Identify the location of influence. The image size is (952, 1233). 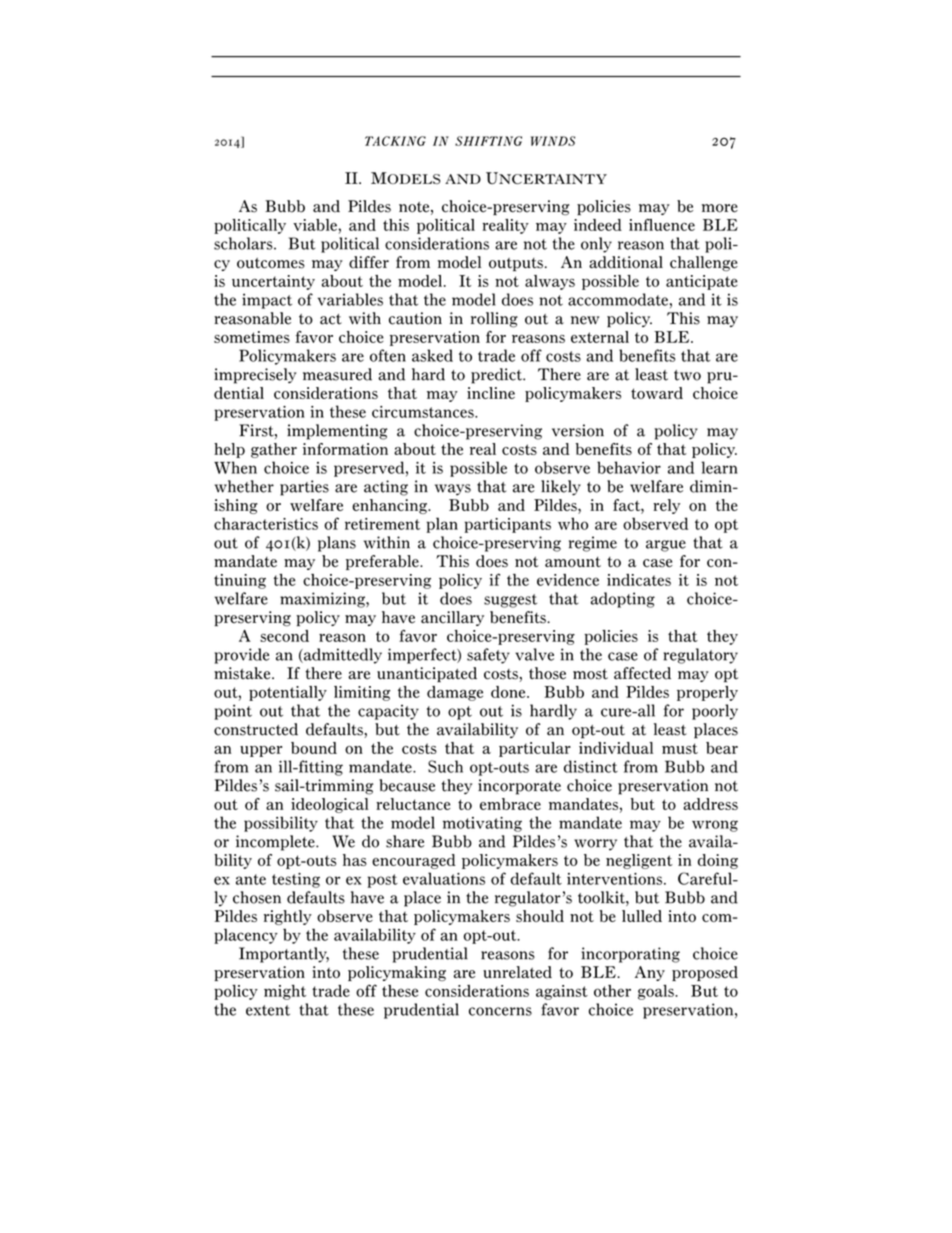
(662, 224).
